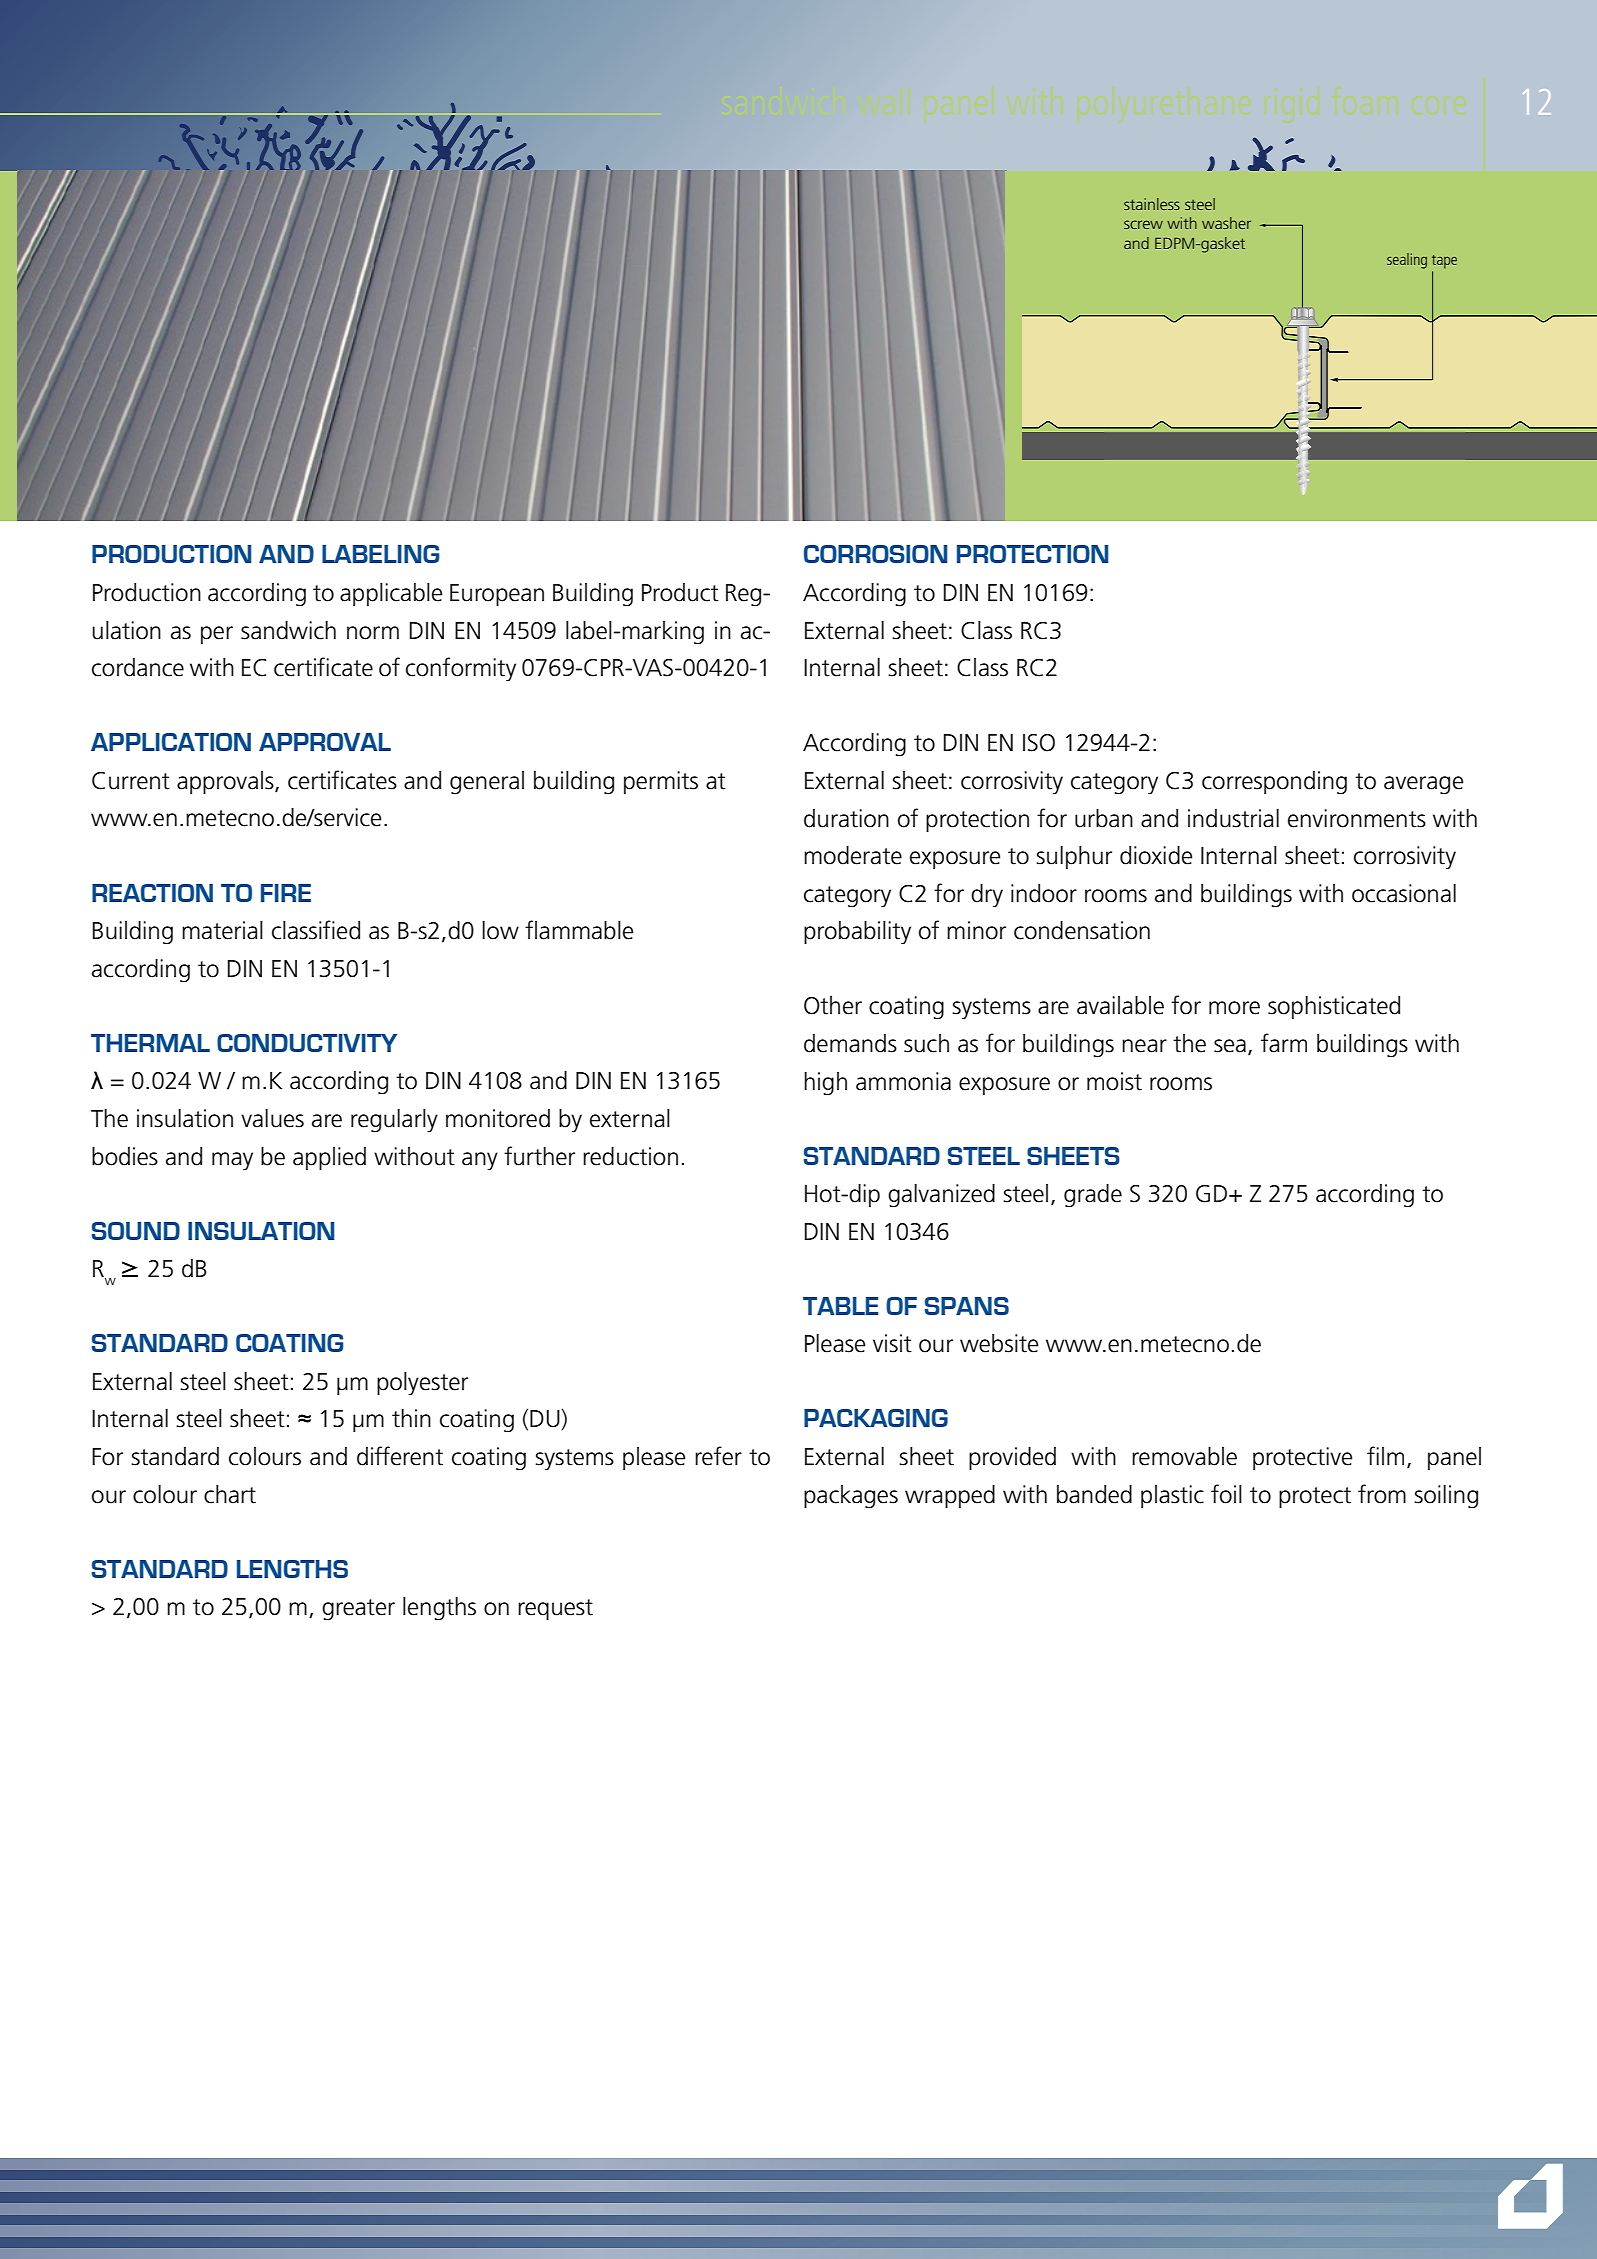 This page has width=1597, height=2259. What do you see at coordinates (358, 1610) in the page?
I see `greater` at bounding box center [358, 1610].
